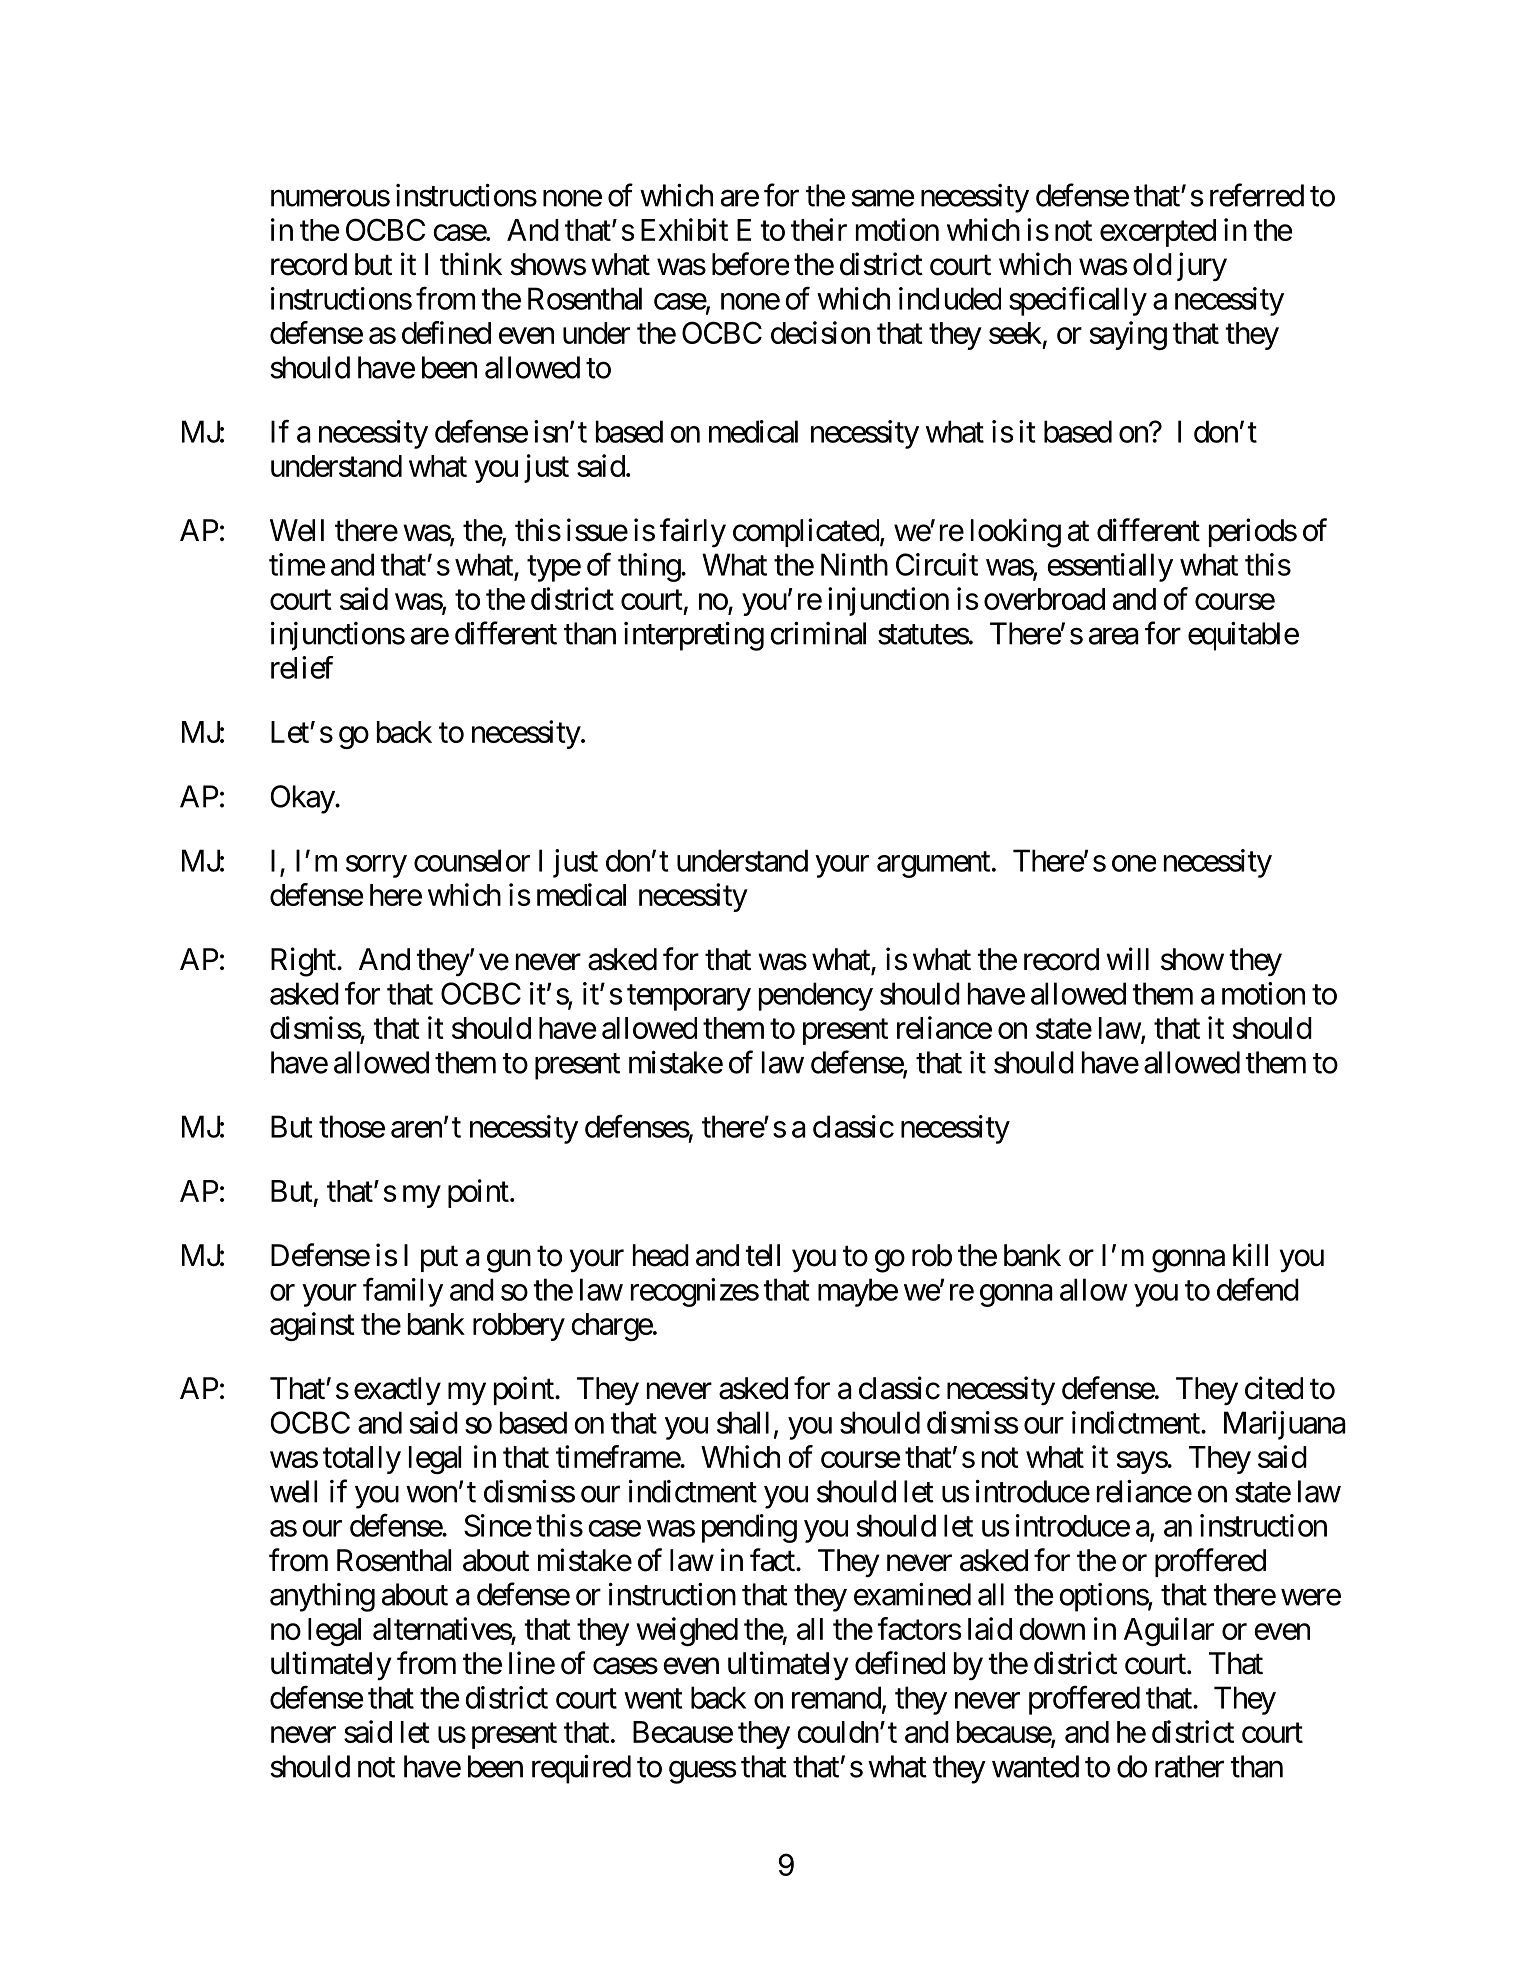  Describe the element at coordinates (1250, 1254) in the screenshot. I see `kill` at that location.
